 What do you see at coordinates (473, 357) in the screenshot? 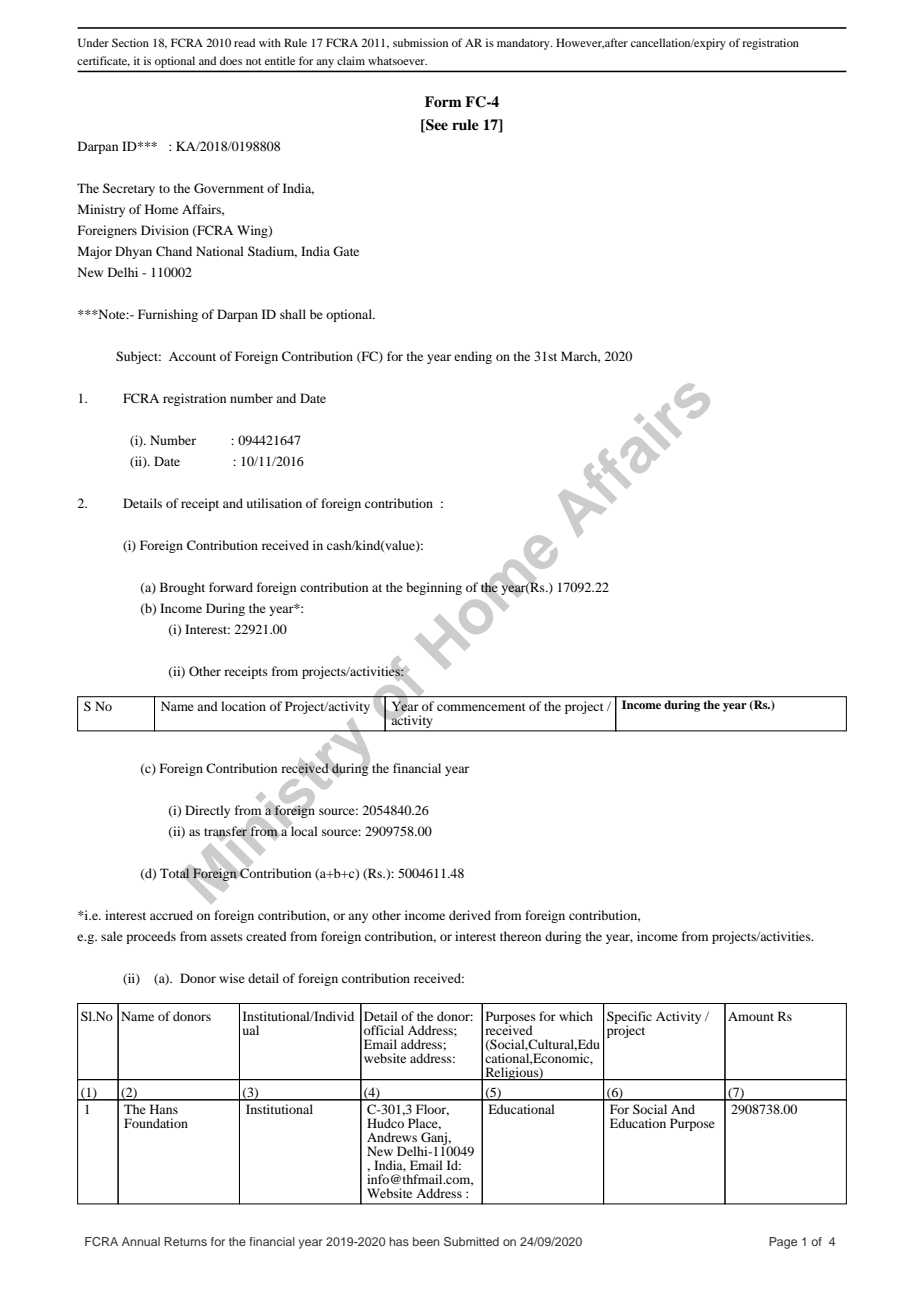
I see `ending` at bounding box center [473, 357].
